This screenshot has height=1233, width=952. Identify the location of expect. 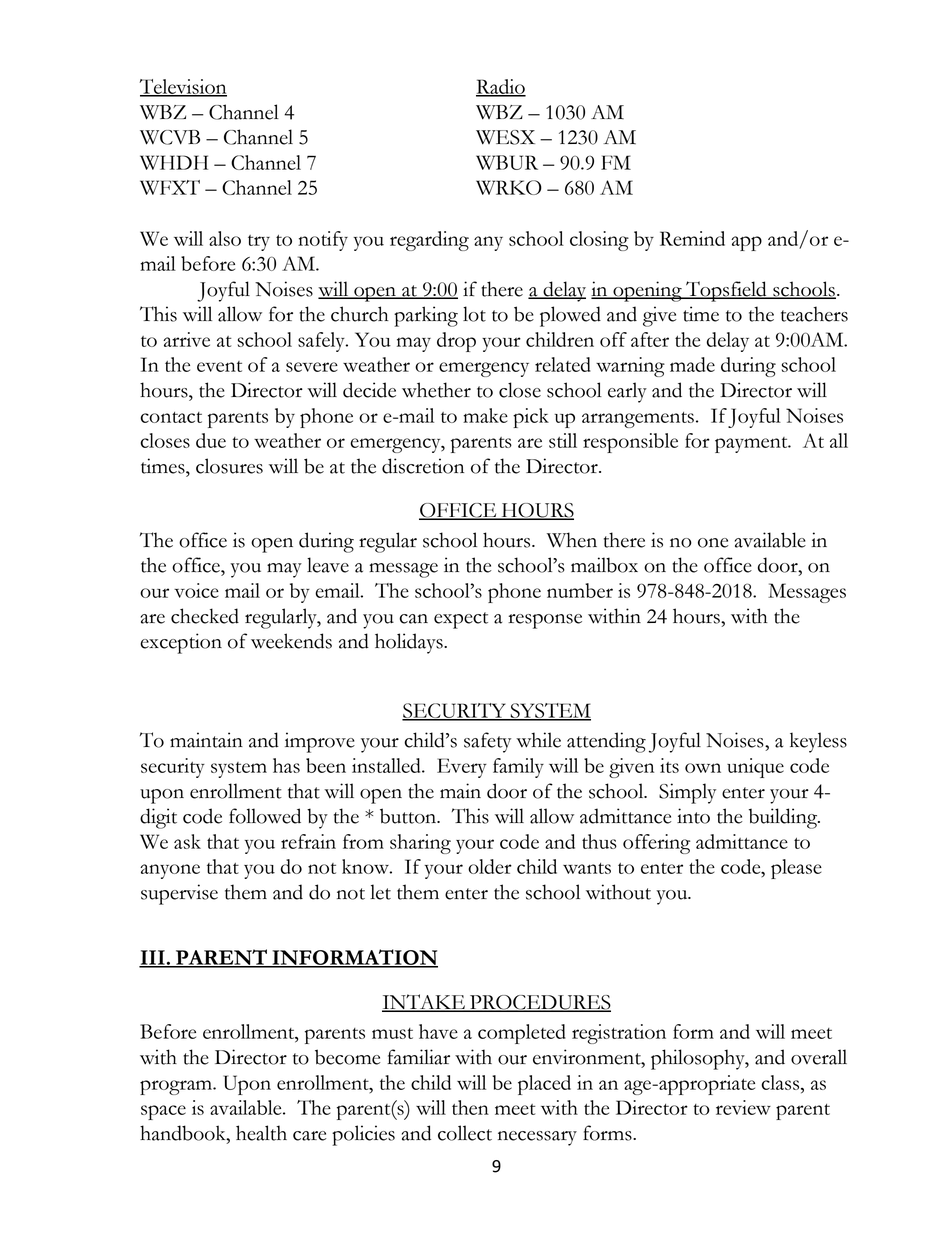
(461, 620).
